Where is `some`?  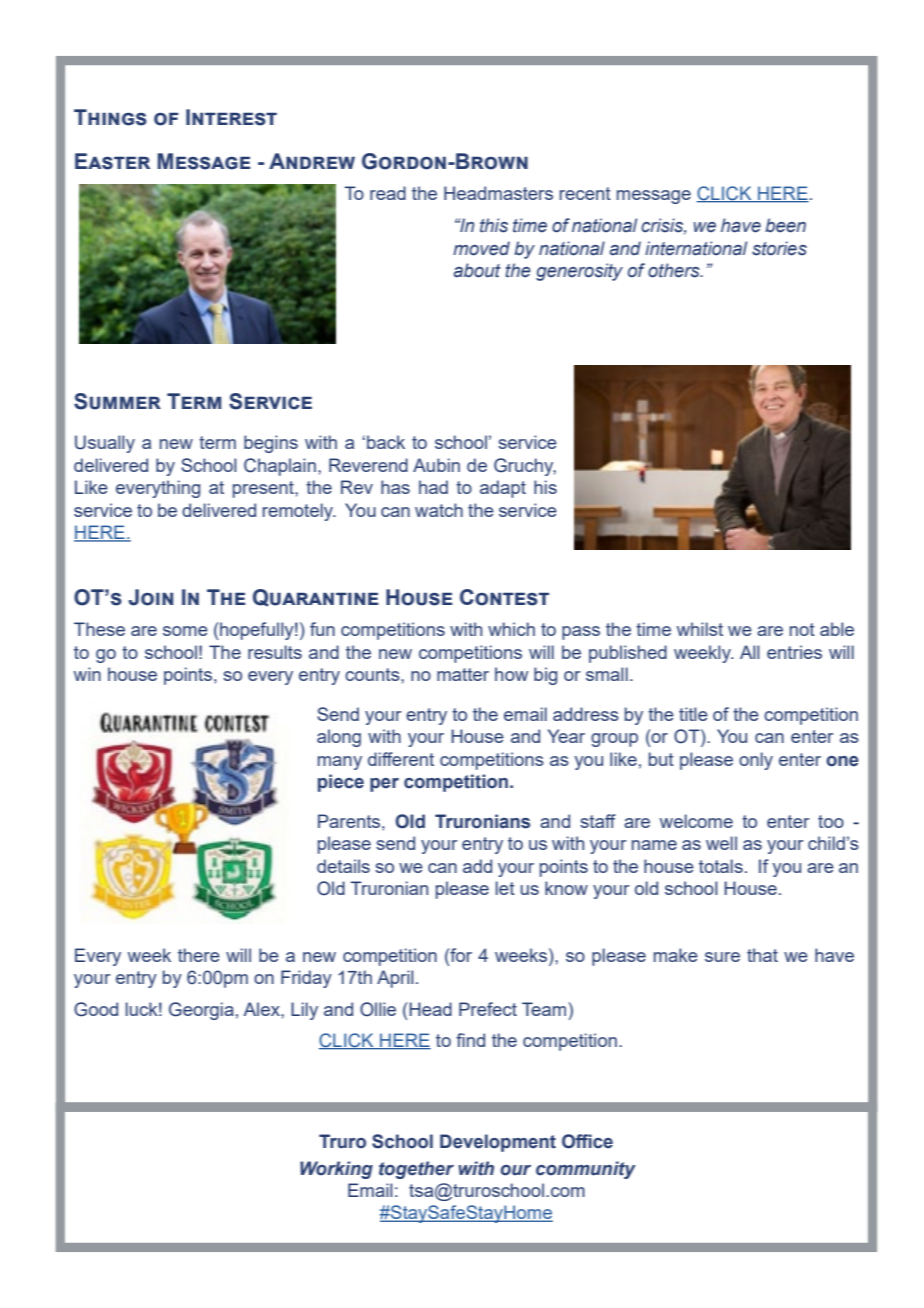 some is located at coordinates (185, 631).
